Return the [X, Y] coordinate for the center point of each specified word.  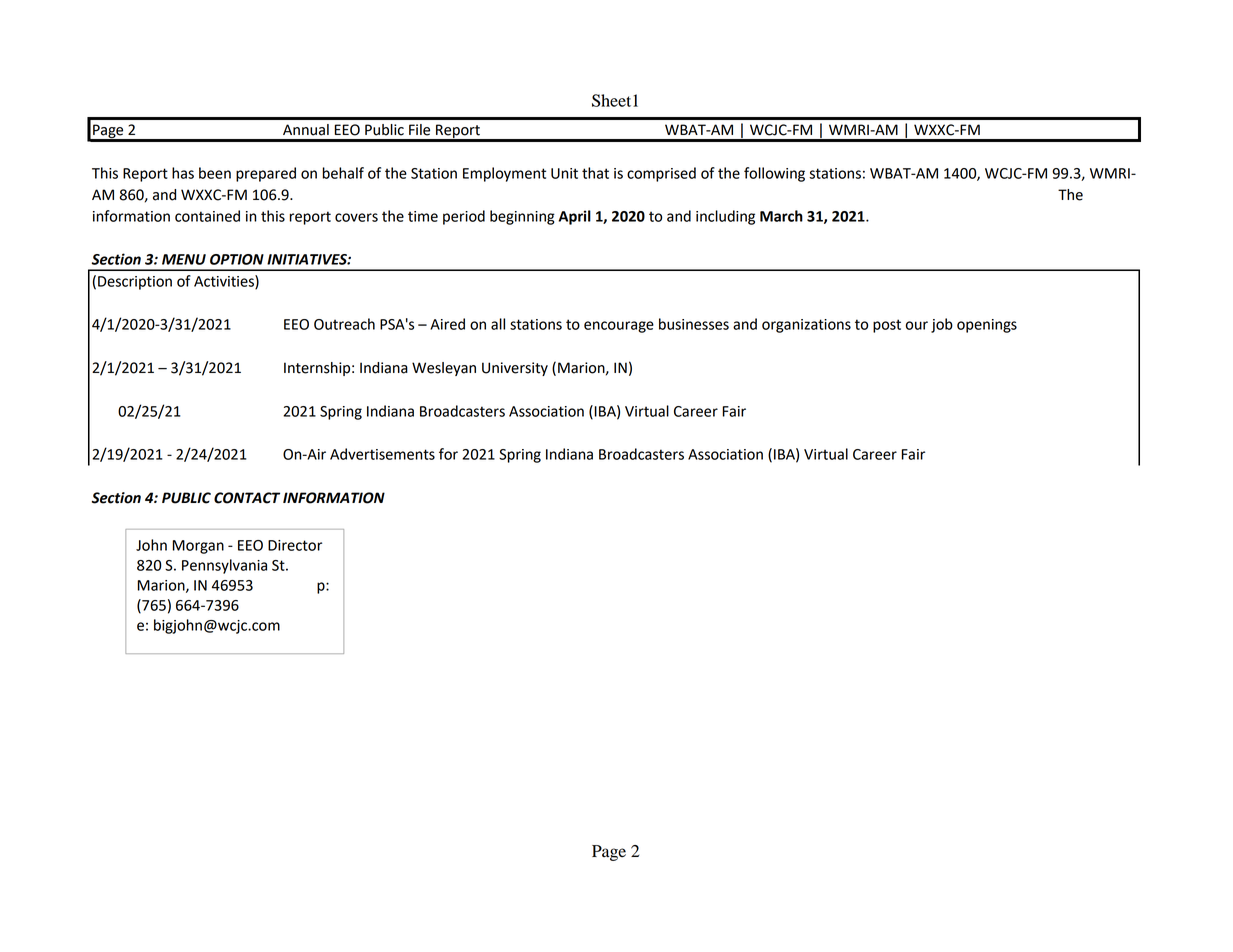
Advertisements [382, 454]
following [774, 174]
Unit [564, 173]
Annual [306, 130]
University [515, 369]
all [498, 324]
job [942, 325]
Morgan [198, 547]
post [887, 326]
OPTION [237, 259]
